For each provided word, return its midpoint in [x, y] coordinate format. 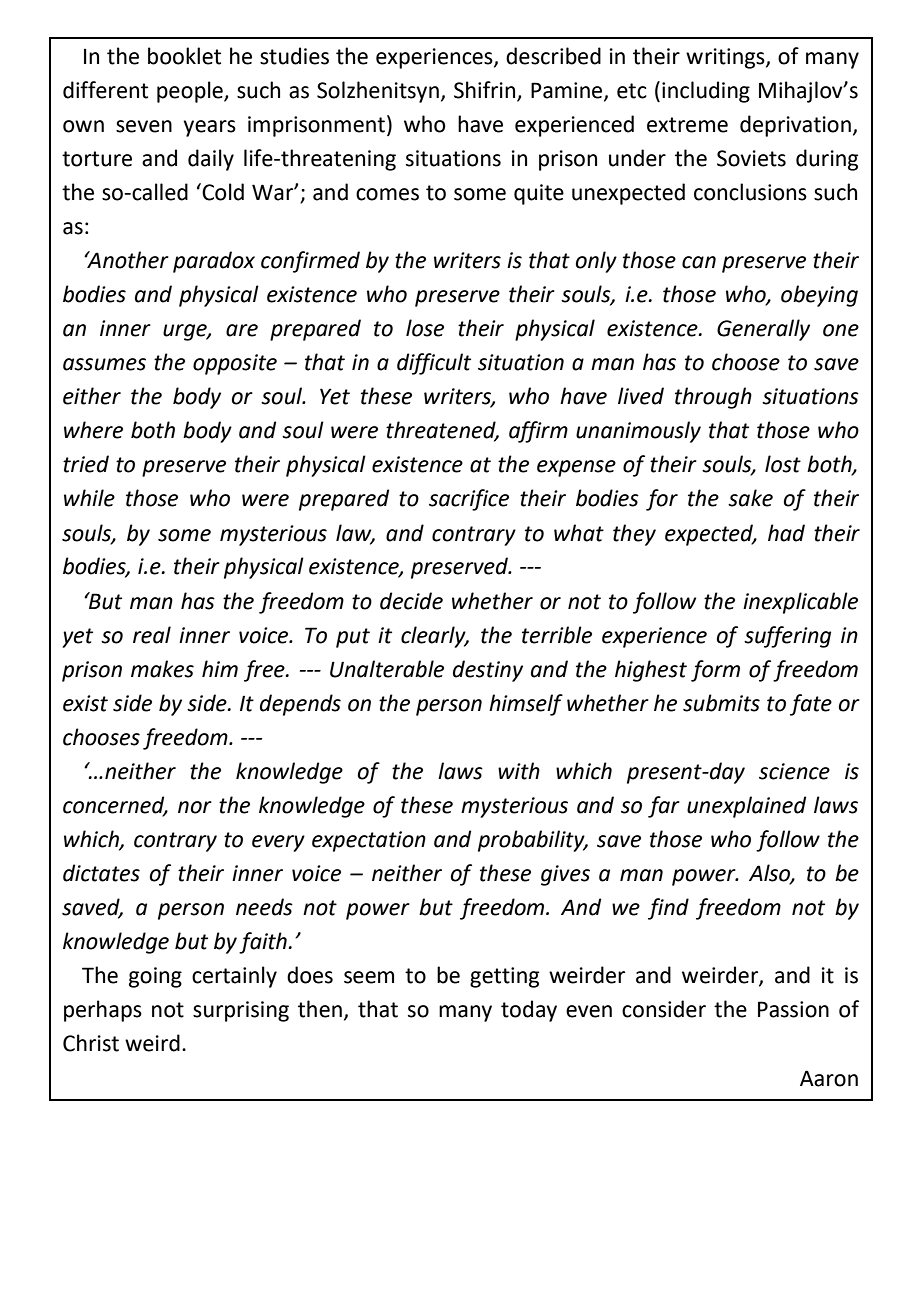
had [786, 533]
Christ [91, 1043]
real [152, 635]
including [706, 92]
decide [411, 601]
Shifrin [484, 90]
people [191, 92]
